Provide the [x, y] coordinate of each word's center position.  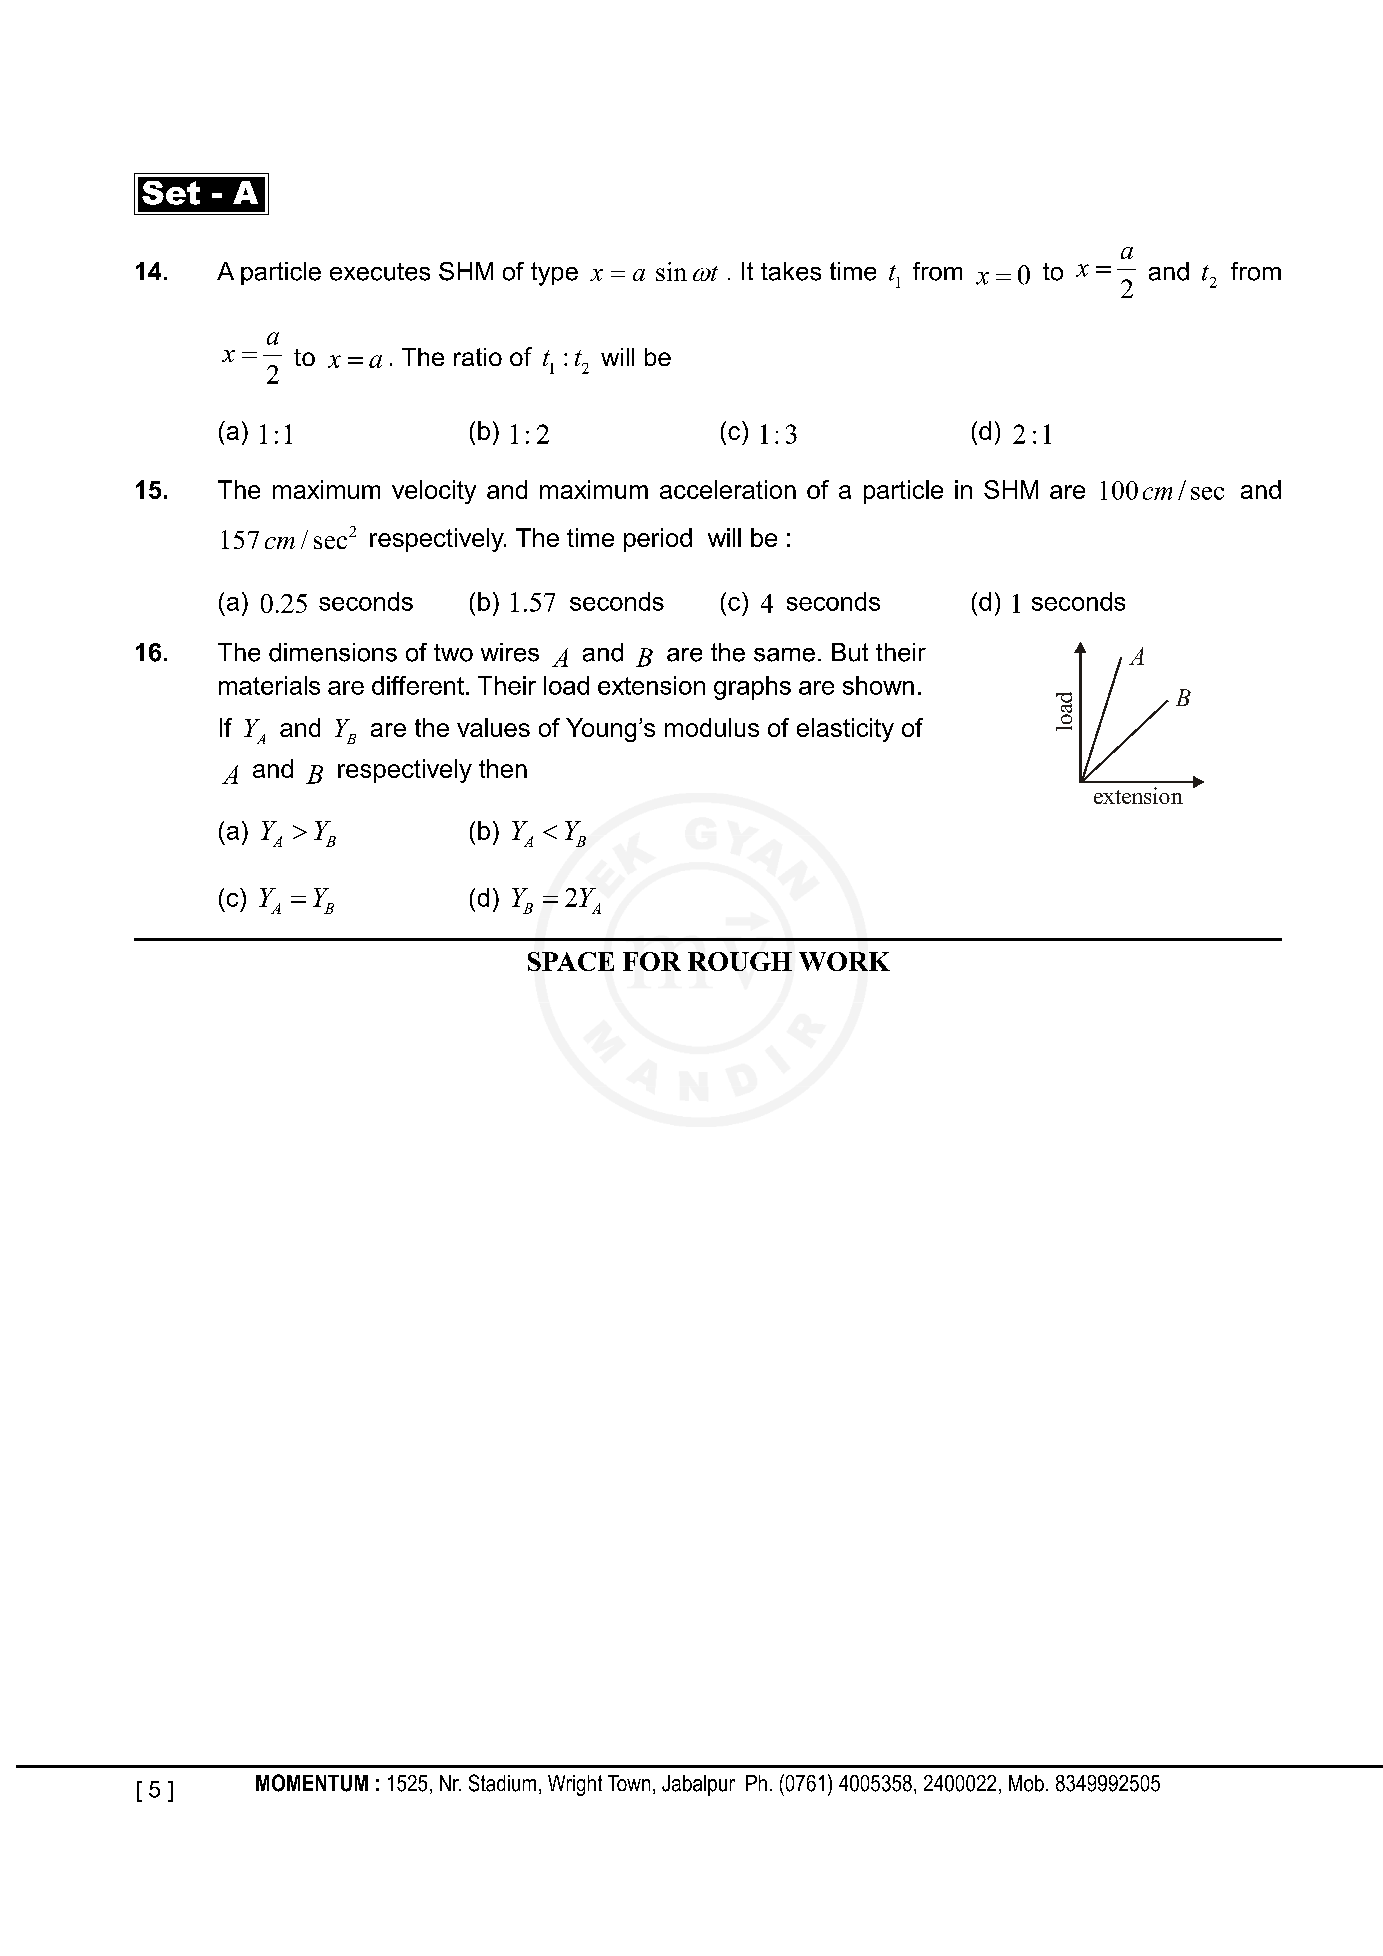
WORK [844, 961]
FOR [652, 961]
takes [791, 271]
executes [380, 272]
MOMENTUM [312, 1783]
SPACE [571, 961]
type [554, 274]
